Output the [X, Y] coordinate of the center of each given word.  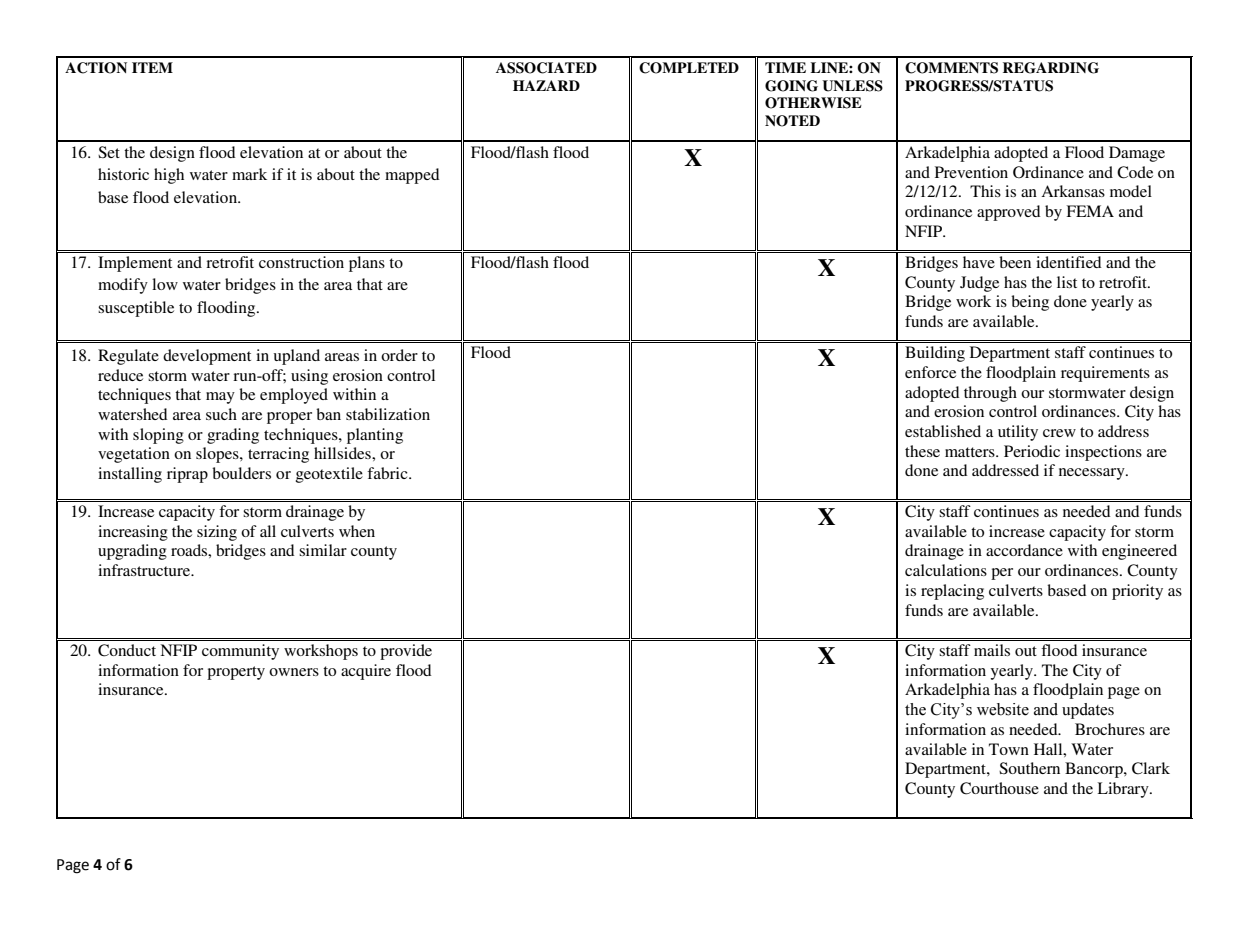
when [357, 531]
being [1030, 303]
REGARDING [1051, 68]
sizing [217, 533]
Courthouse [999, 788]
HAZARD [546, 85]
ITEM [152, 67]
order [399, 355]
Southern [1029, 768]
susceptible [136, 309]
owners [294, 672]
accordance [1024, 550]
